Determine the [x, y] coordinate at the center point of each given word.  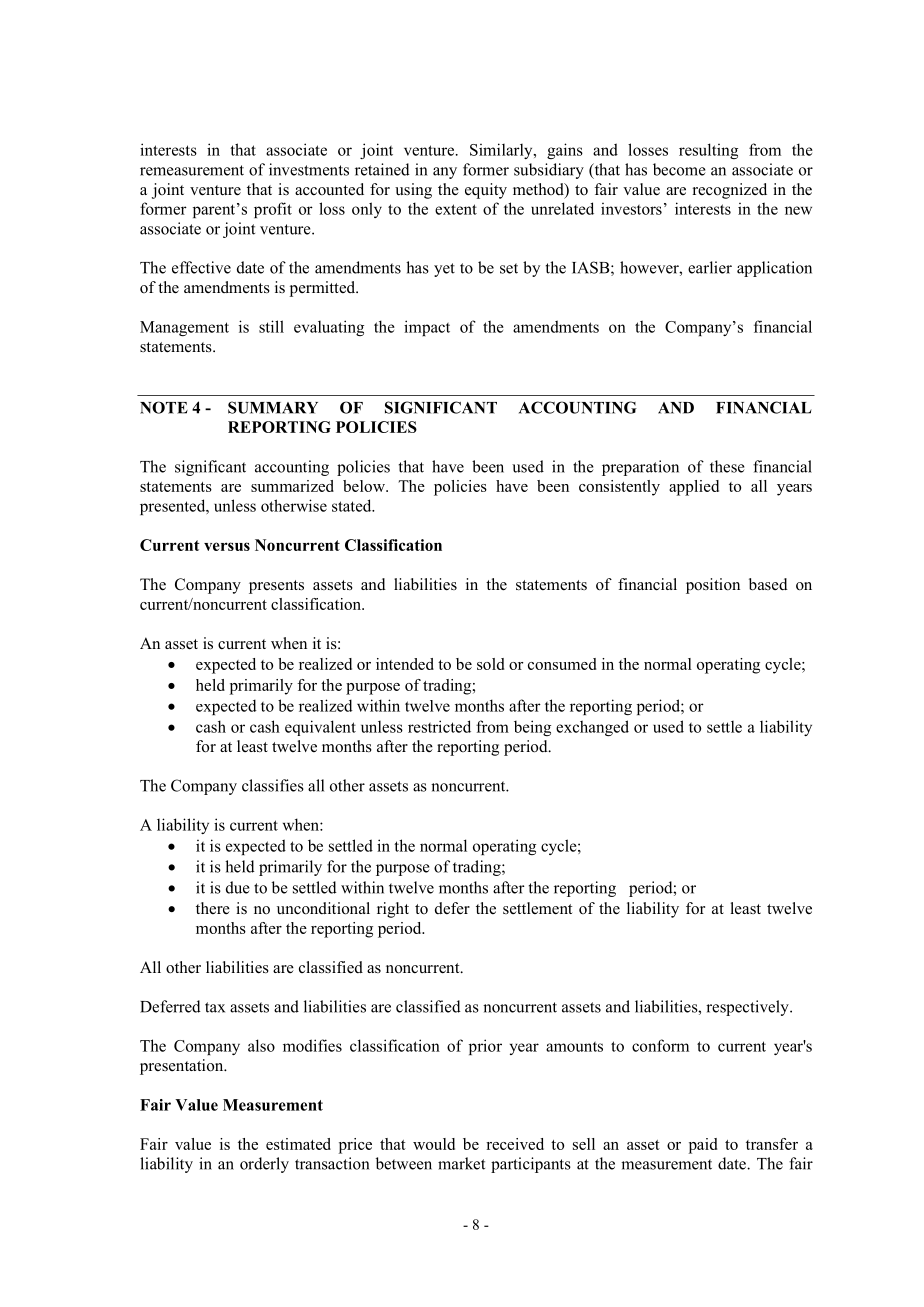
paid [703, 1146]
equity [486, 191]
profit [273, 210]
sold [490, 664]
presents [276, 587]
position [713, 586]
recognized [730, 191]
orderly [264, 1165]
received [515, 1144]
